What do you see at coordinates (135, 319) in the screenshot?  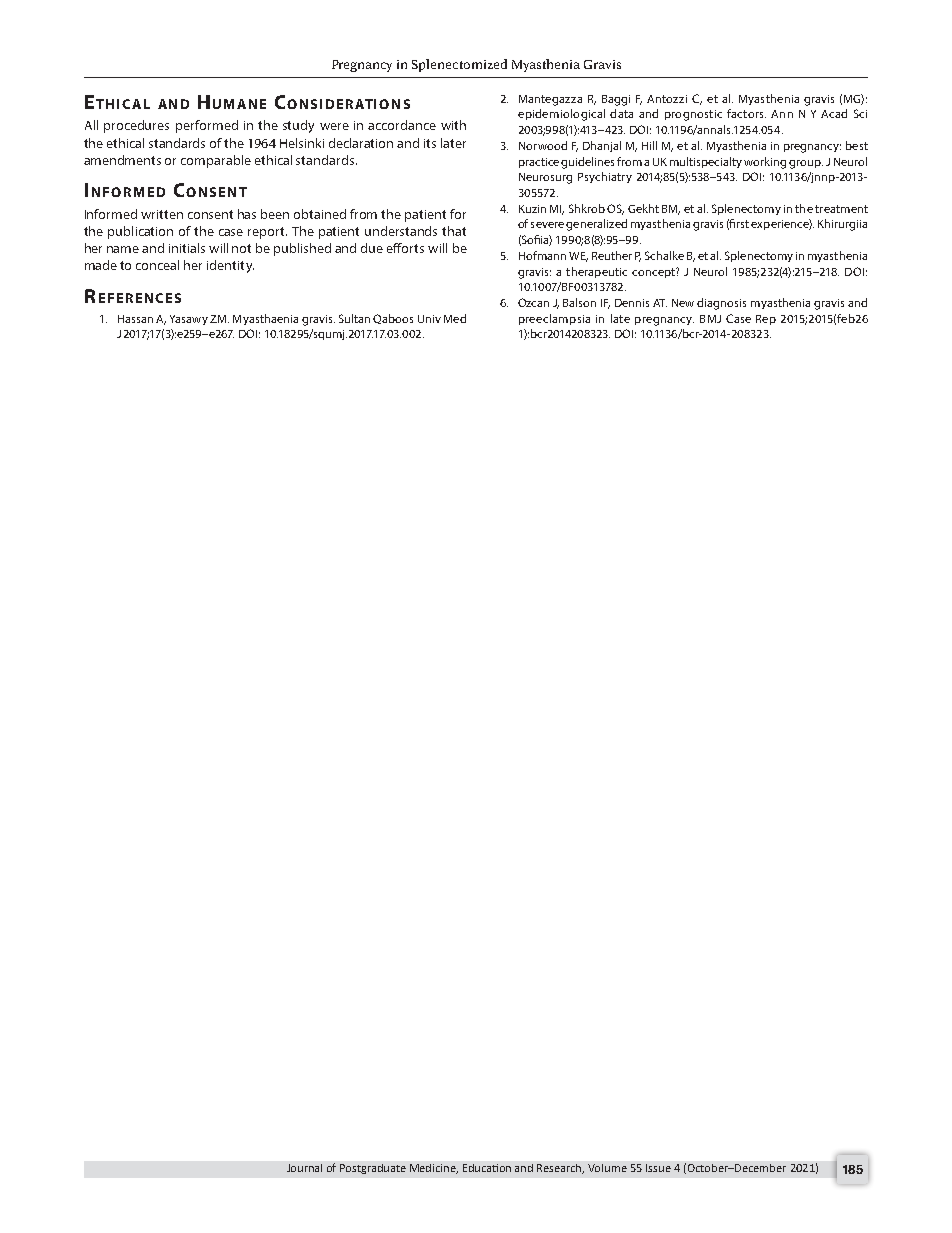 I see `Hassan` at bounding box center [135, 319].
